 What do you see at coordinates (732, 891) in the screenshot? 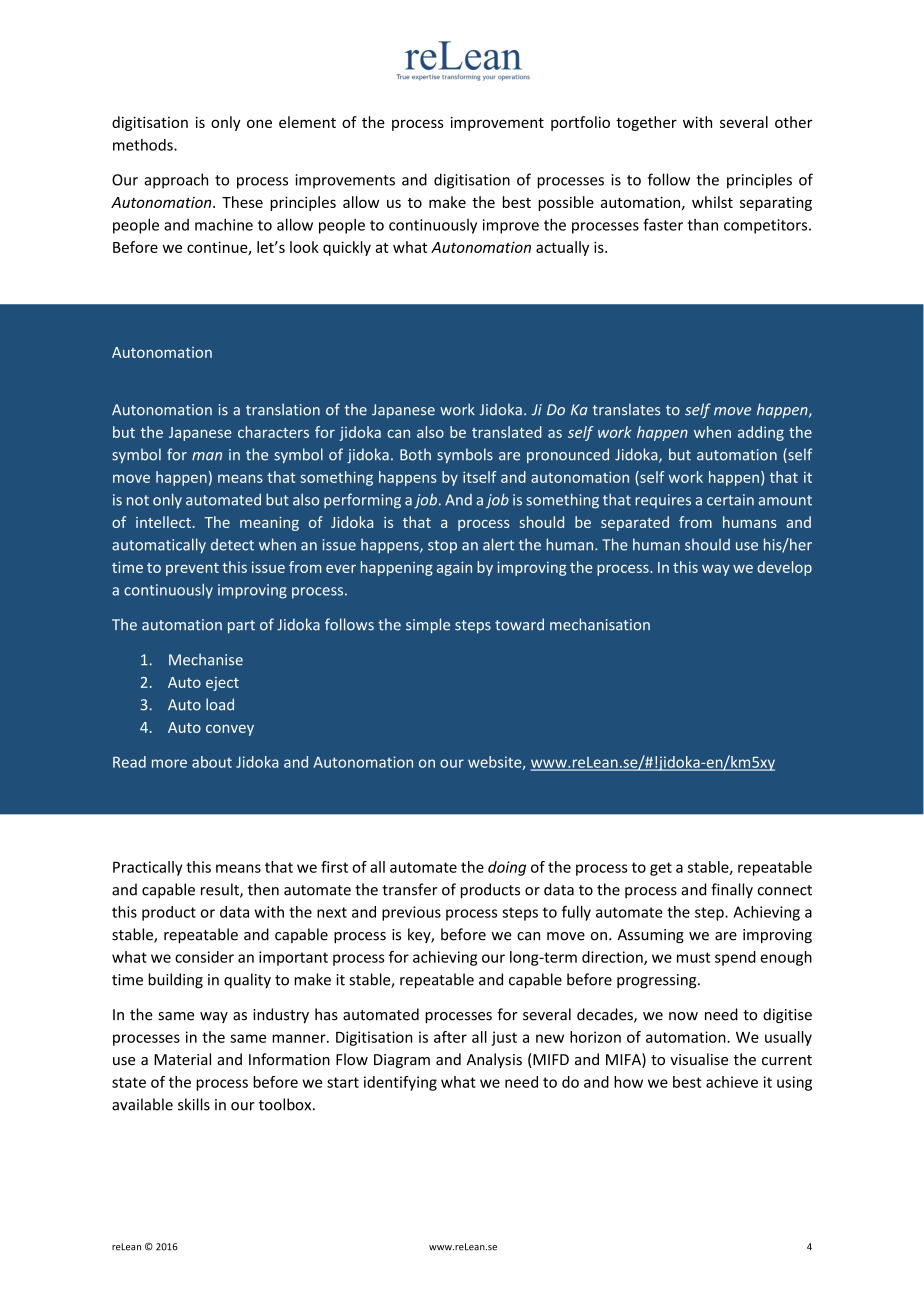
I see `finally` at bounding box center [732, 891].
